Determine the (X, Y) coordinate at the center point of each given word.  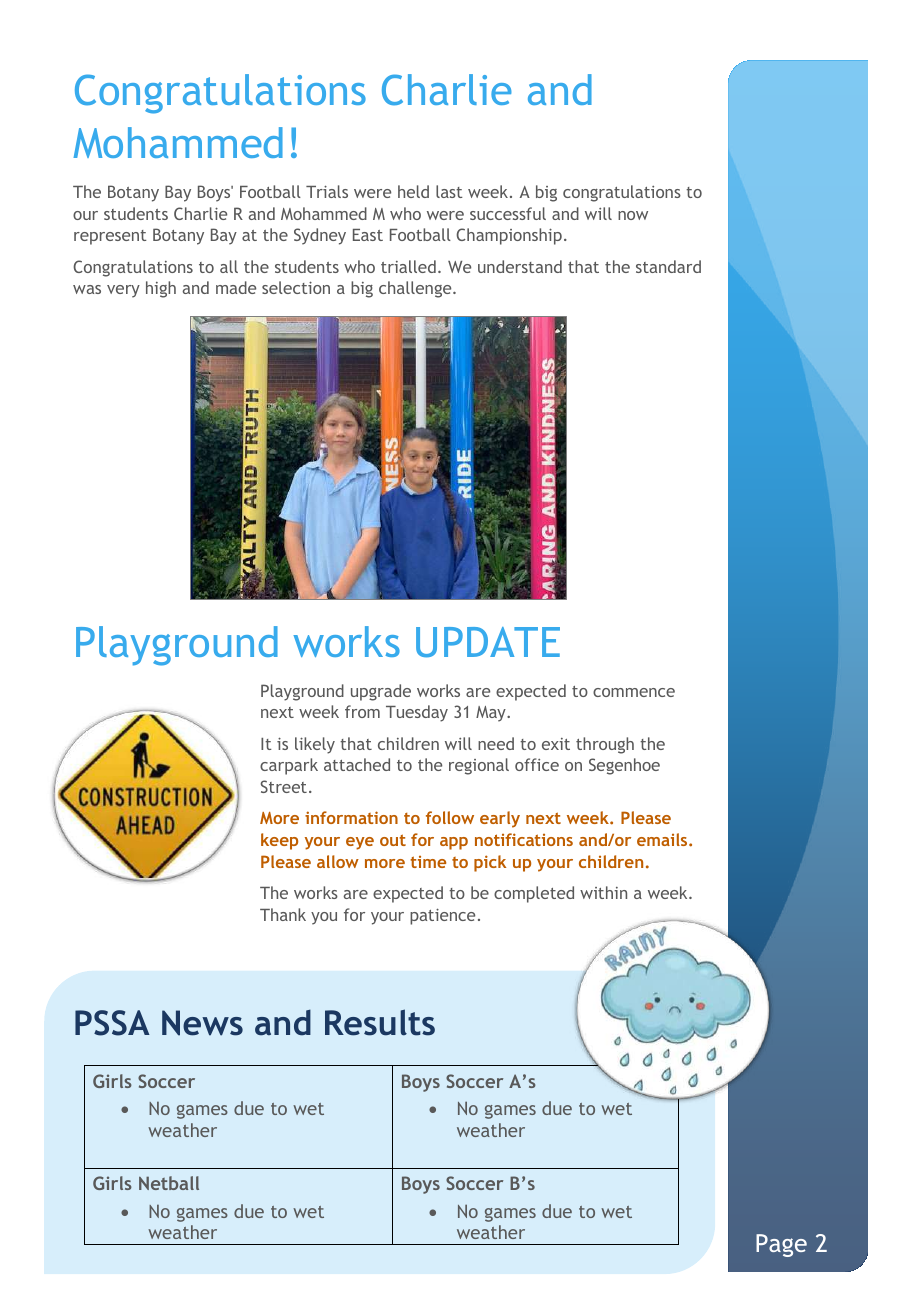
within (603, 892)
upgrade (381, 692)
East (368, 235)
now (633, 215)
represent (110, 237)
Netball (169, 1183)
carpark (289, 766)
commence (634, 692)
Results (380, 1022)
